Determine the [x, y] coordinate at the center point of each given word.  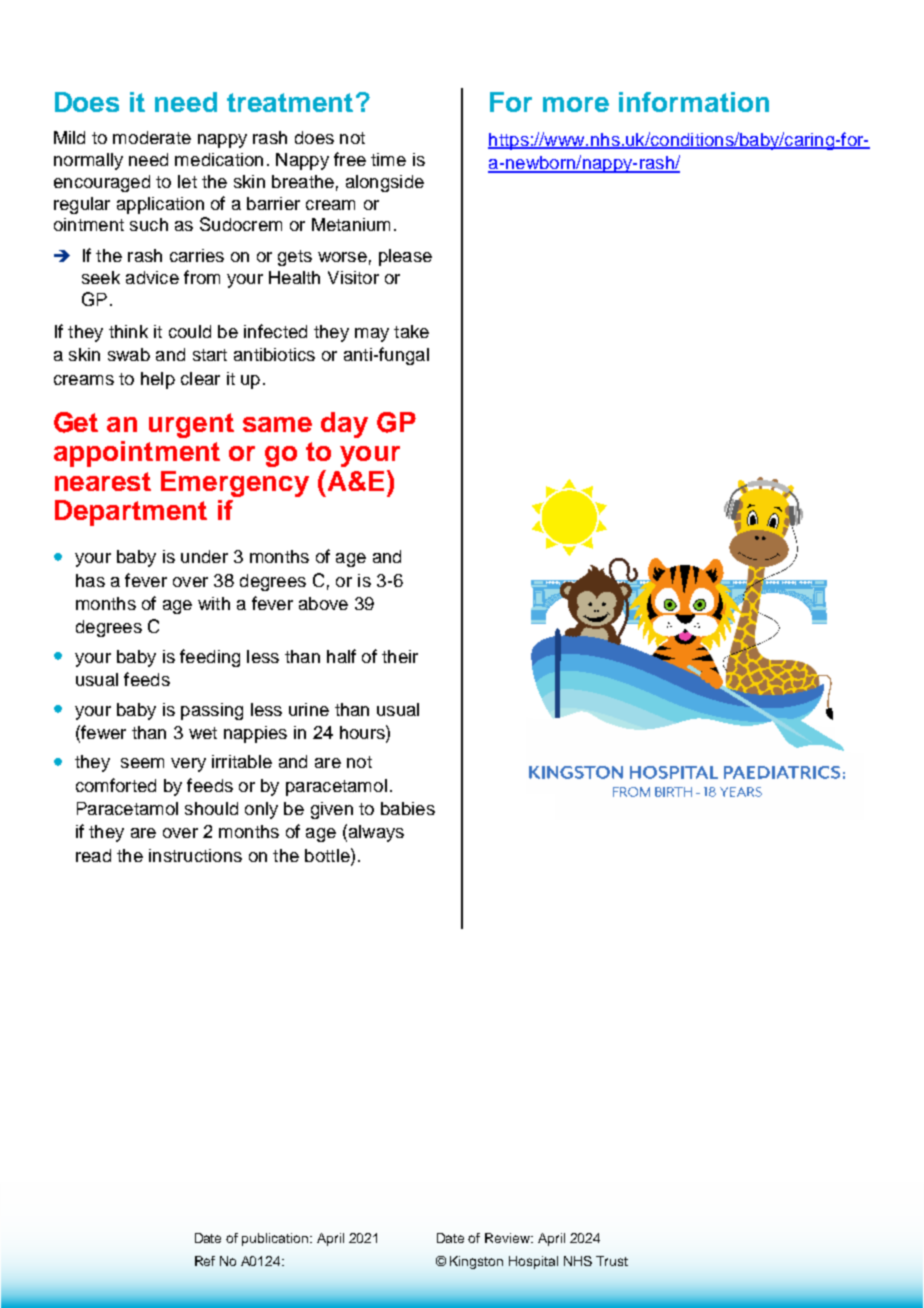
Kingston [476, 1262]
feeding [210, 658]
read [93, 855]
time [388, 159]
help [158, 380]
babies [408, 808]
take [411, 331]
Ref [205, 1261]
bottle [328, 855]
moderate [152, 137]
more [576, 104]
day [344, 425]
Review [509, 1238]
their [400, 656]
